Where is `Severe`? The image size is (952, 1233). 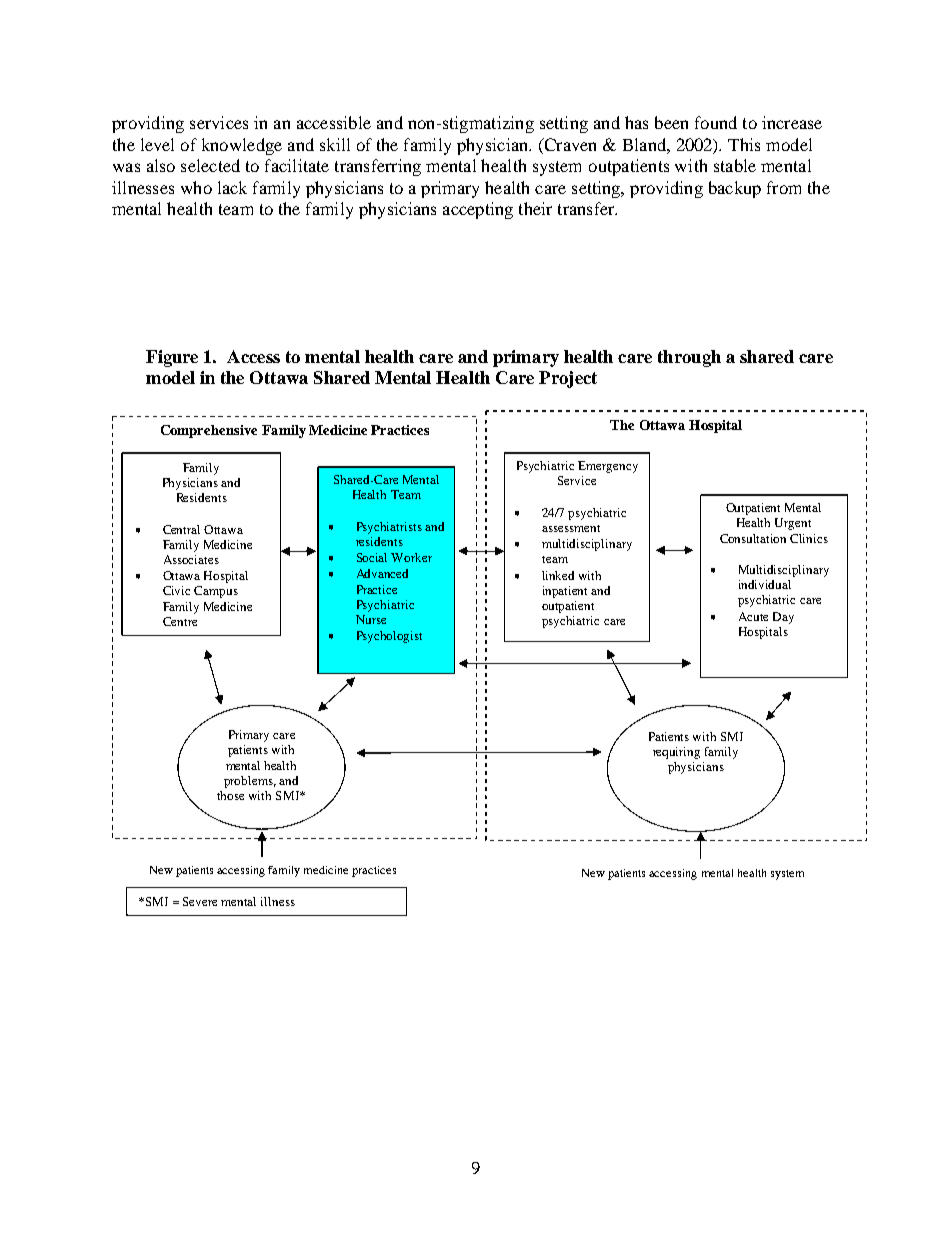
Severe is located at coordinates (200, 901).
